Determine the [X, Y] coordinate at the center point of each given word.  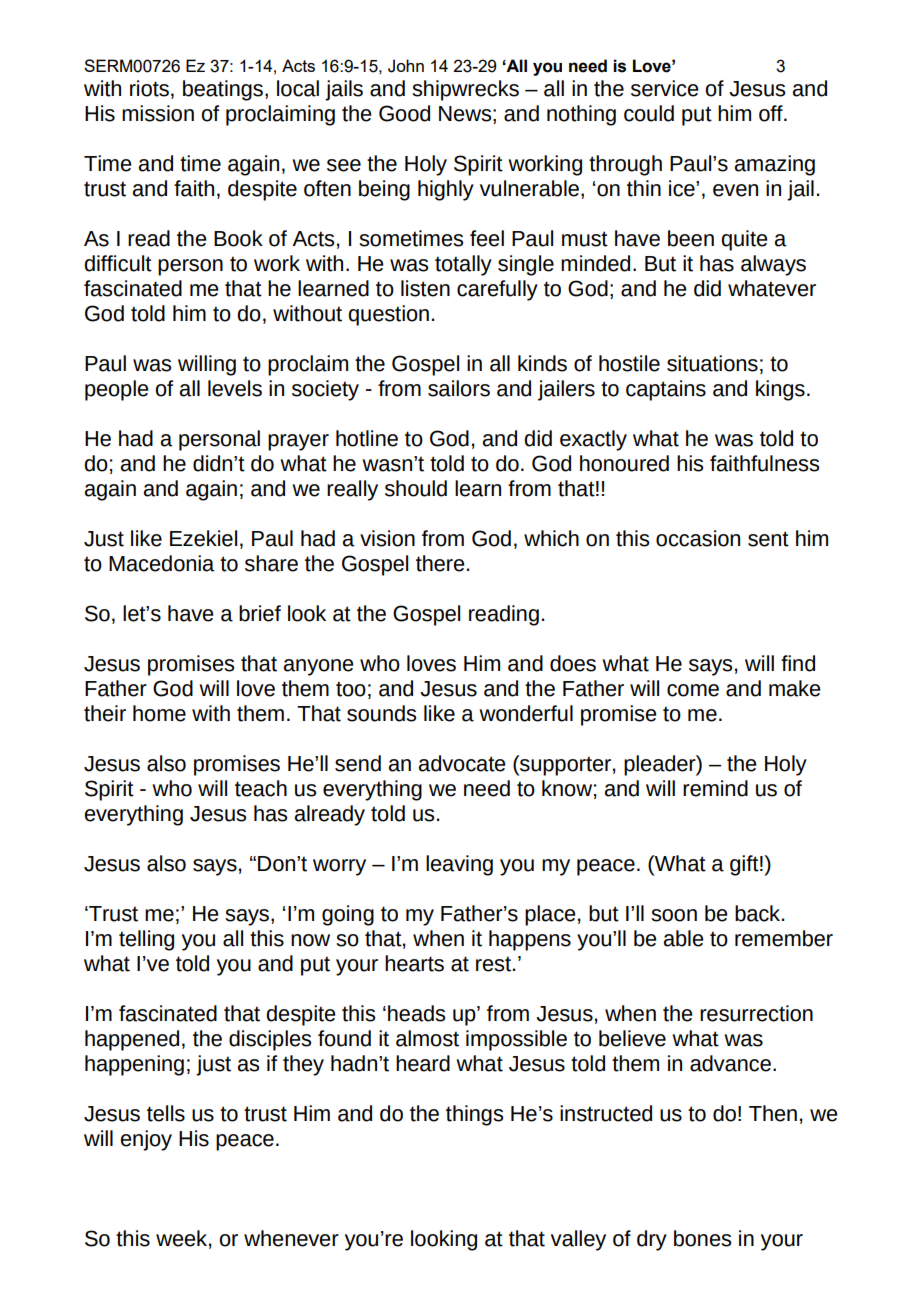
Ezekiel [203, 538]
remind [715, 788]
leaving [459, 865]
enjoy [146, 1140]
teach [261, 788]
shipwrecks [465, 90]
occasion [698, 538]
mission [158, 113]
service [665, 88]
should [416, 488]
